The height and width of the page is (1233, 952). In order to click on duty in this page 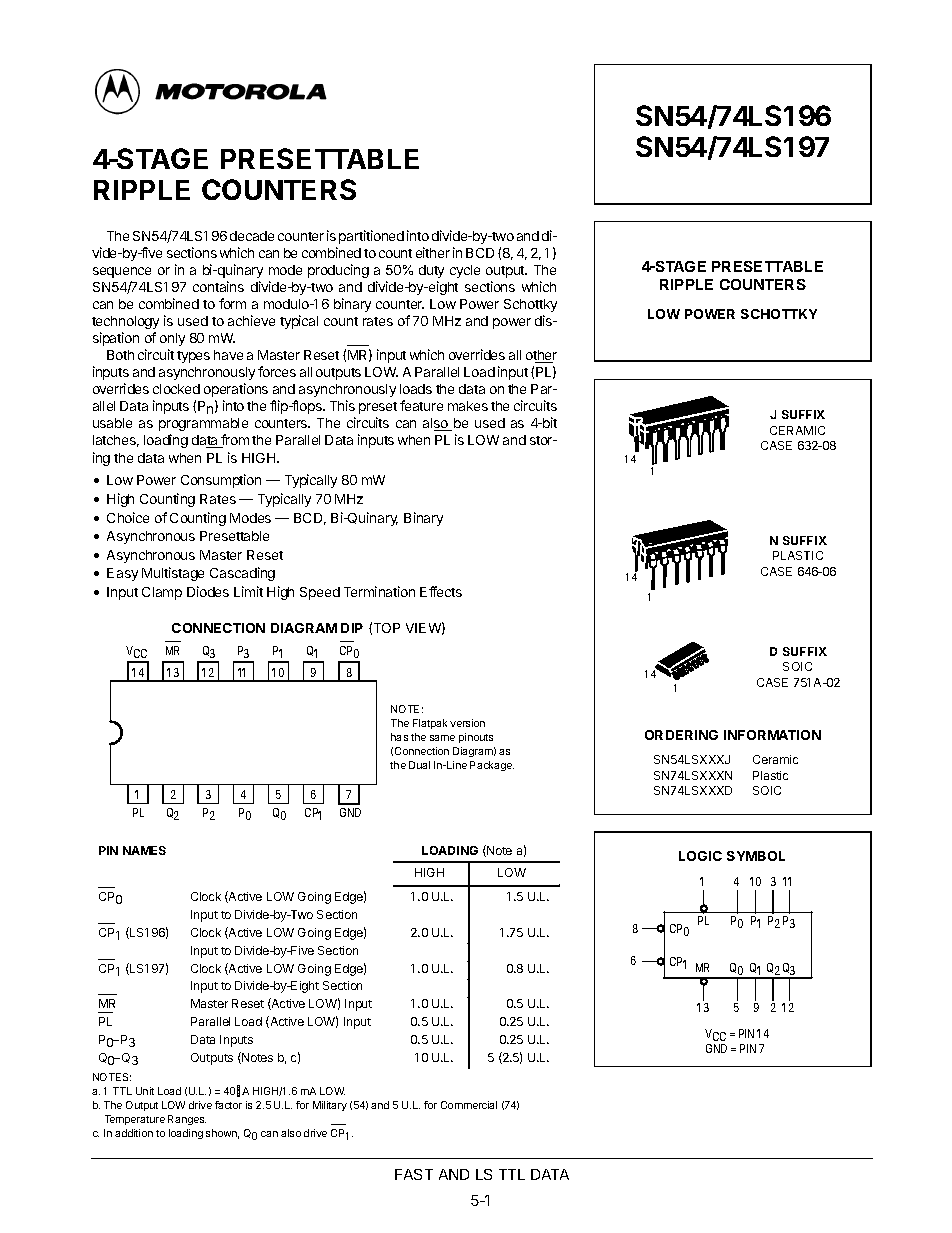, I will do `click(431, 271)`.
